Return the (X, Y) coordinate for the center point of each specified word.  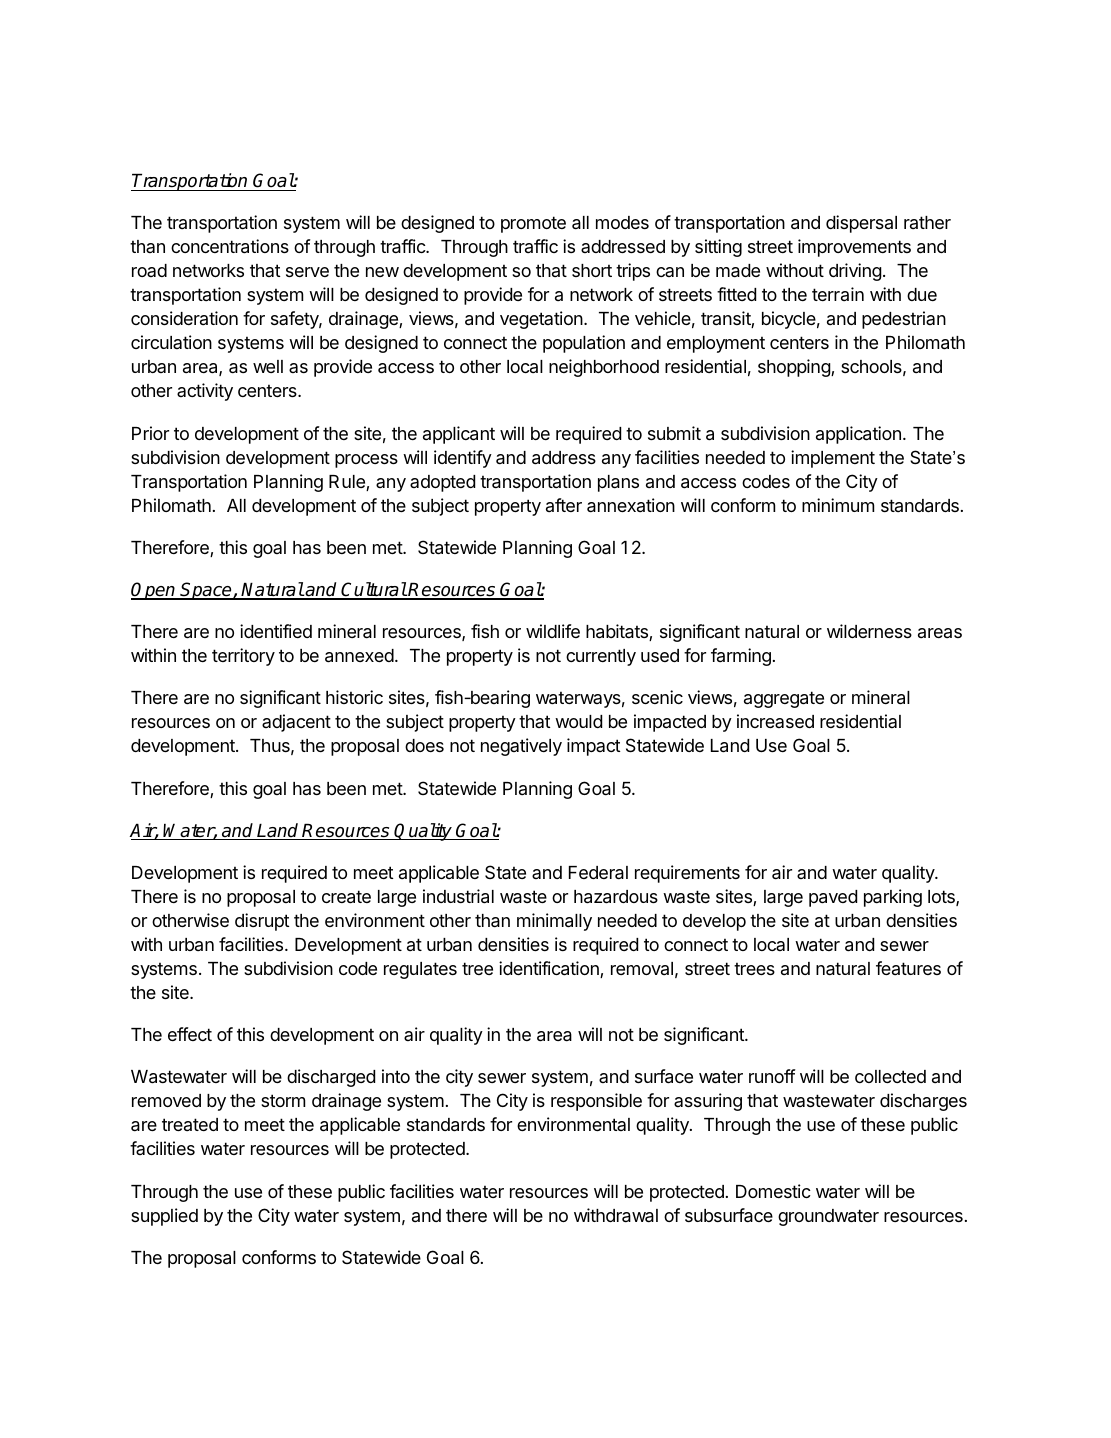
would (578, 721)
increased (775, 721)
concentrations (230, 246)
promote (533, 224)
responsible (596, 1102)
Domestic (773, 1191)
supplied (164, 1217)
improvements (854, 248)
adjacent (296, 723)
